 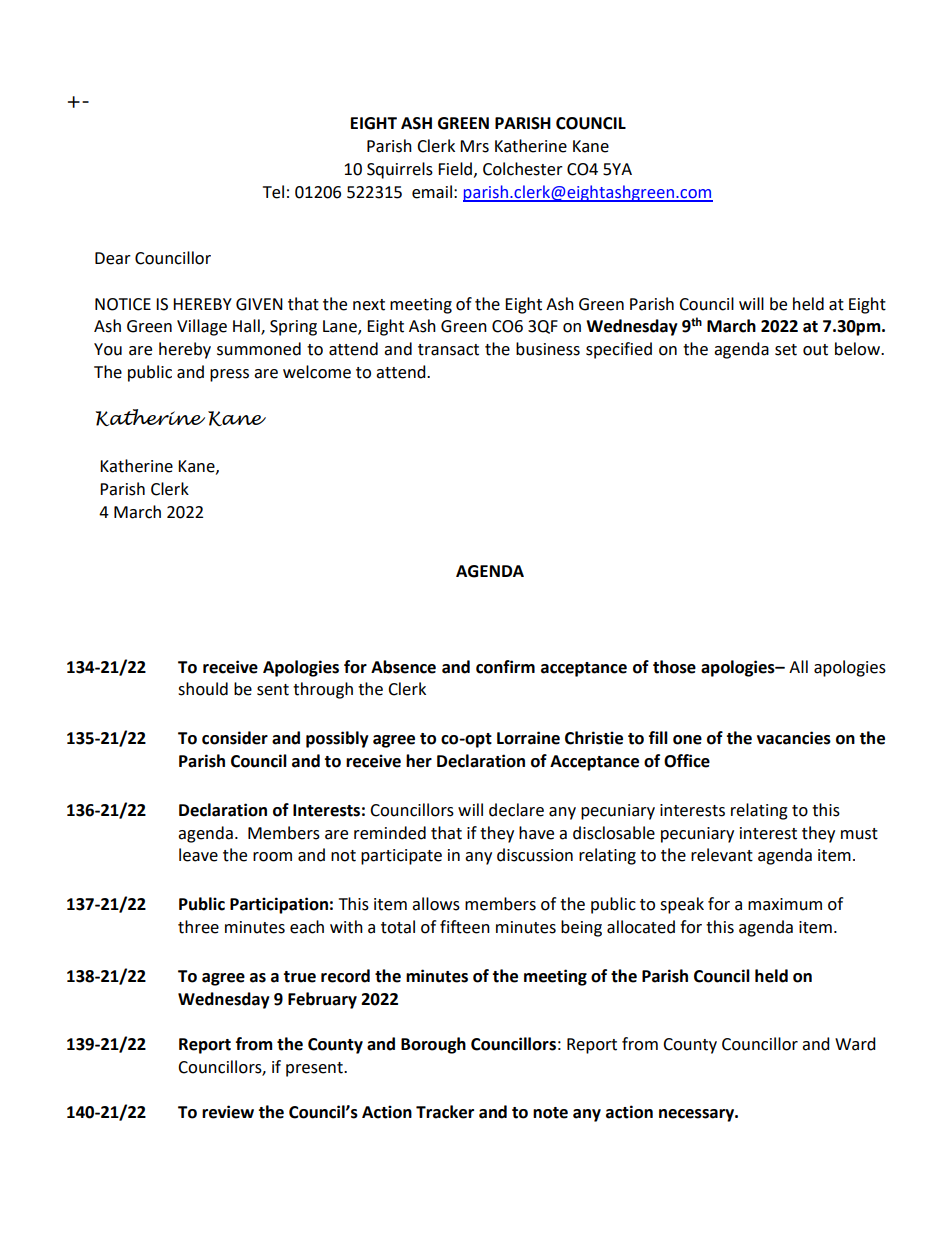 I want to click on transact, so click(x=448, y=350).
